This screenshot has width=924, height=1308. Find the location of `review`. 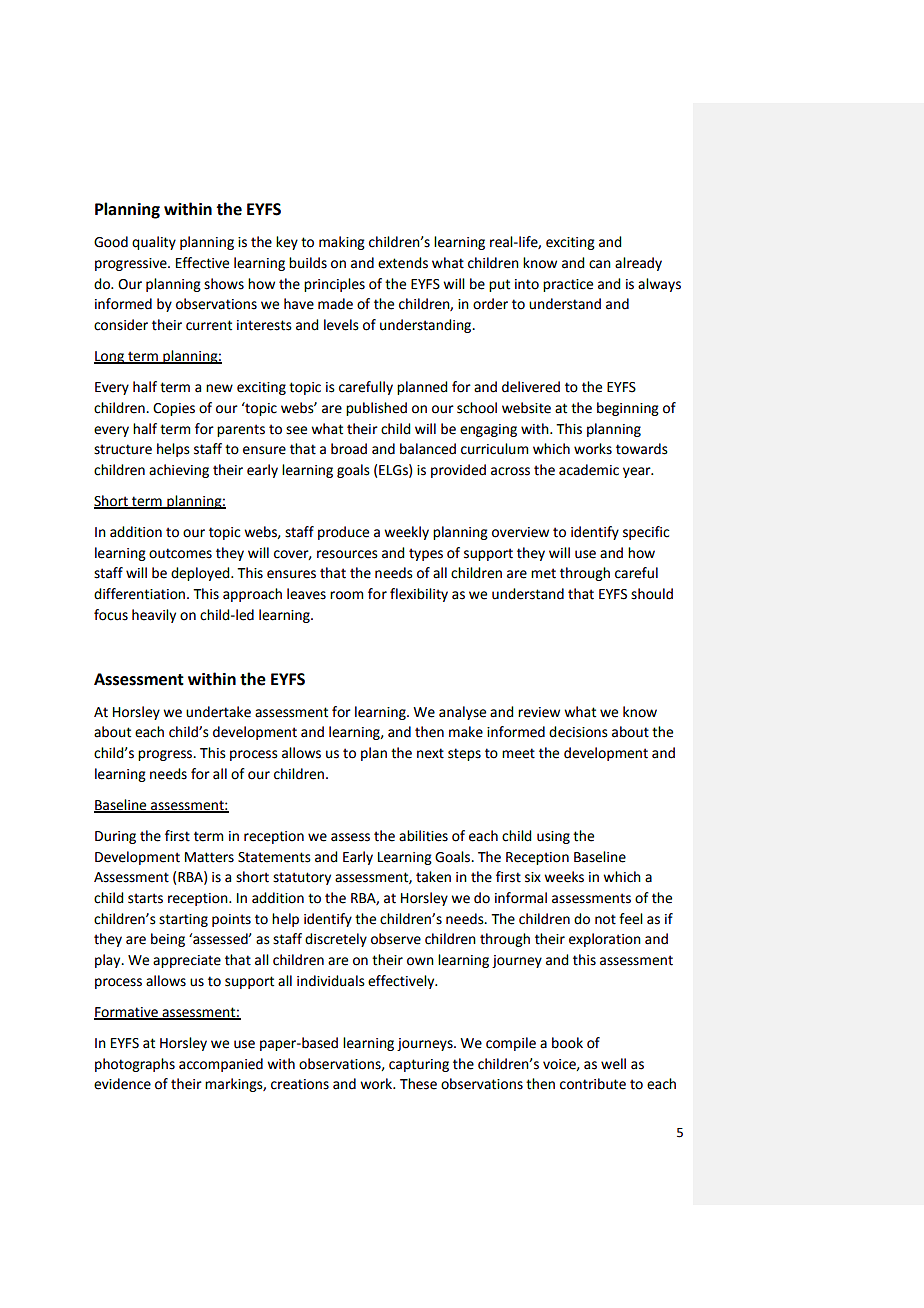

review is located at coordinates (539, 712).
